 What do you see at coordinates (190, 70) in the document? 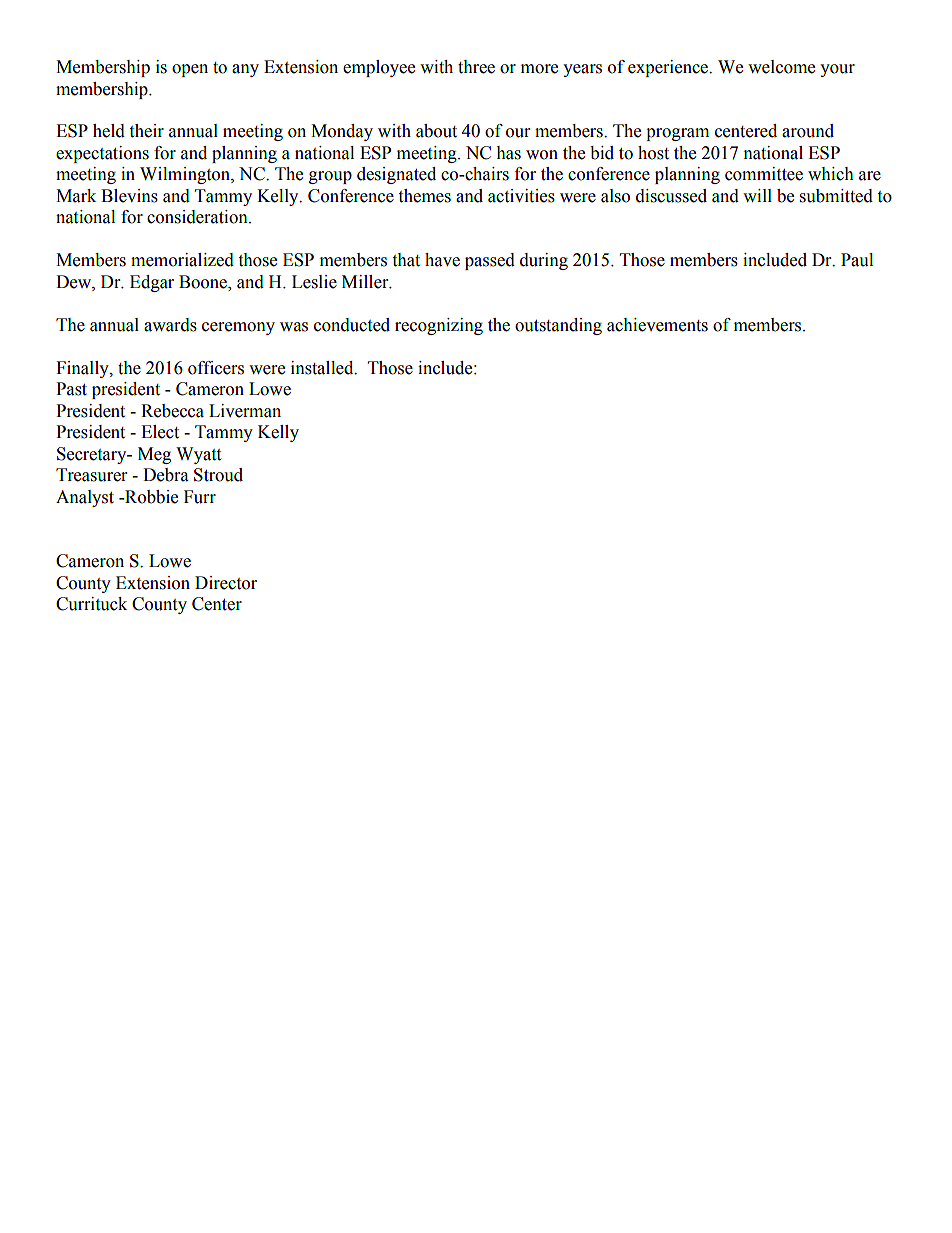
I see `open` at bounding box center [190, 70].
